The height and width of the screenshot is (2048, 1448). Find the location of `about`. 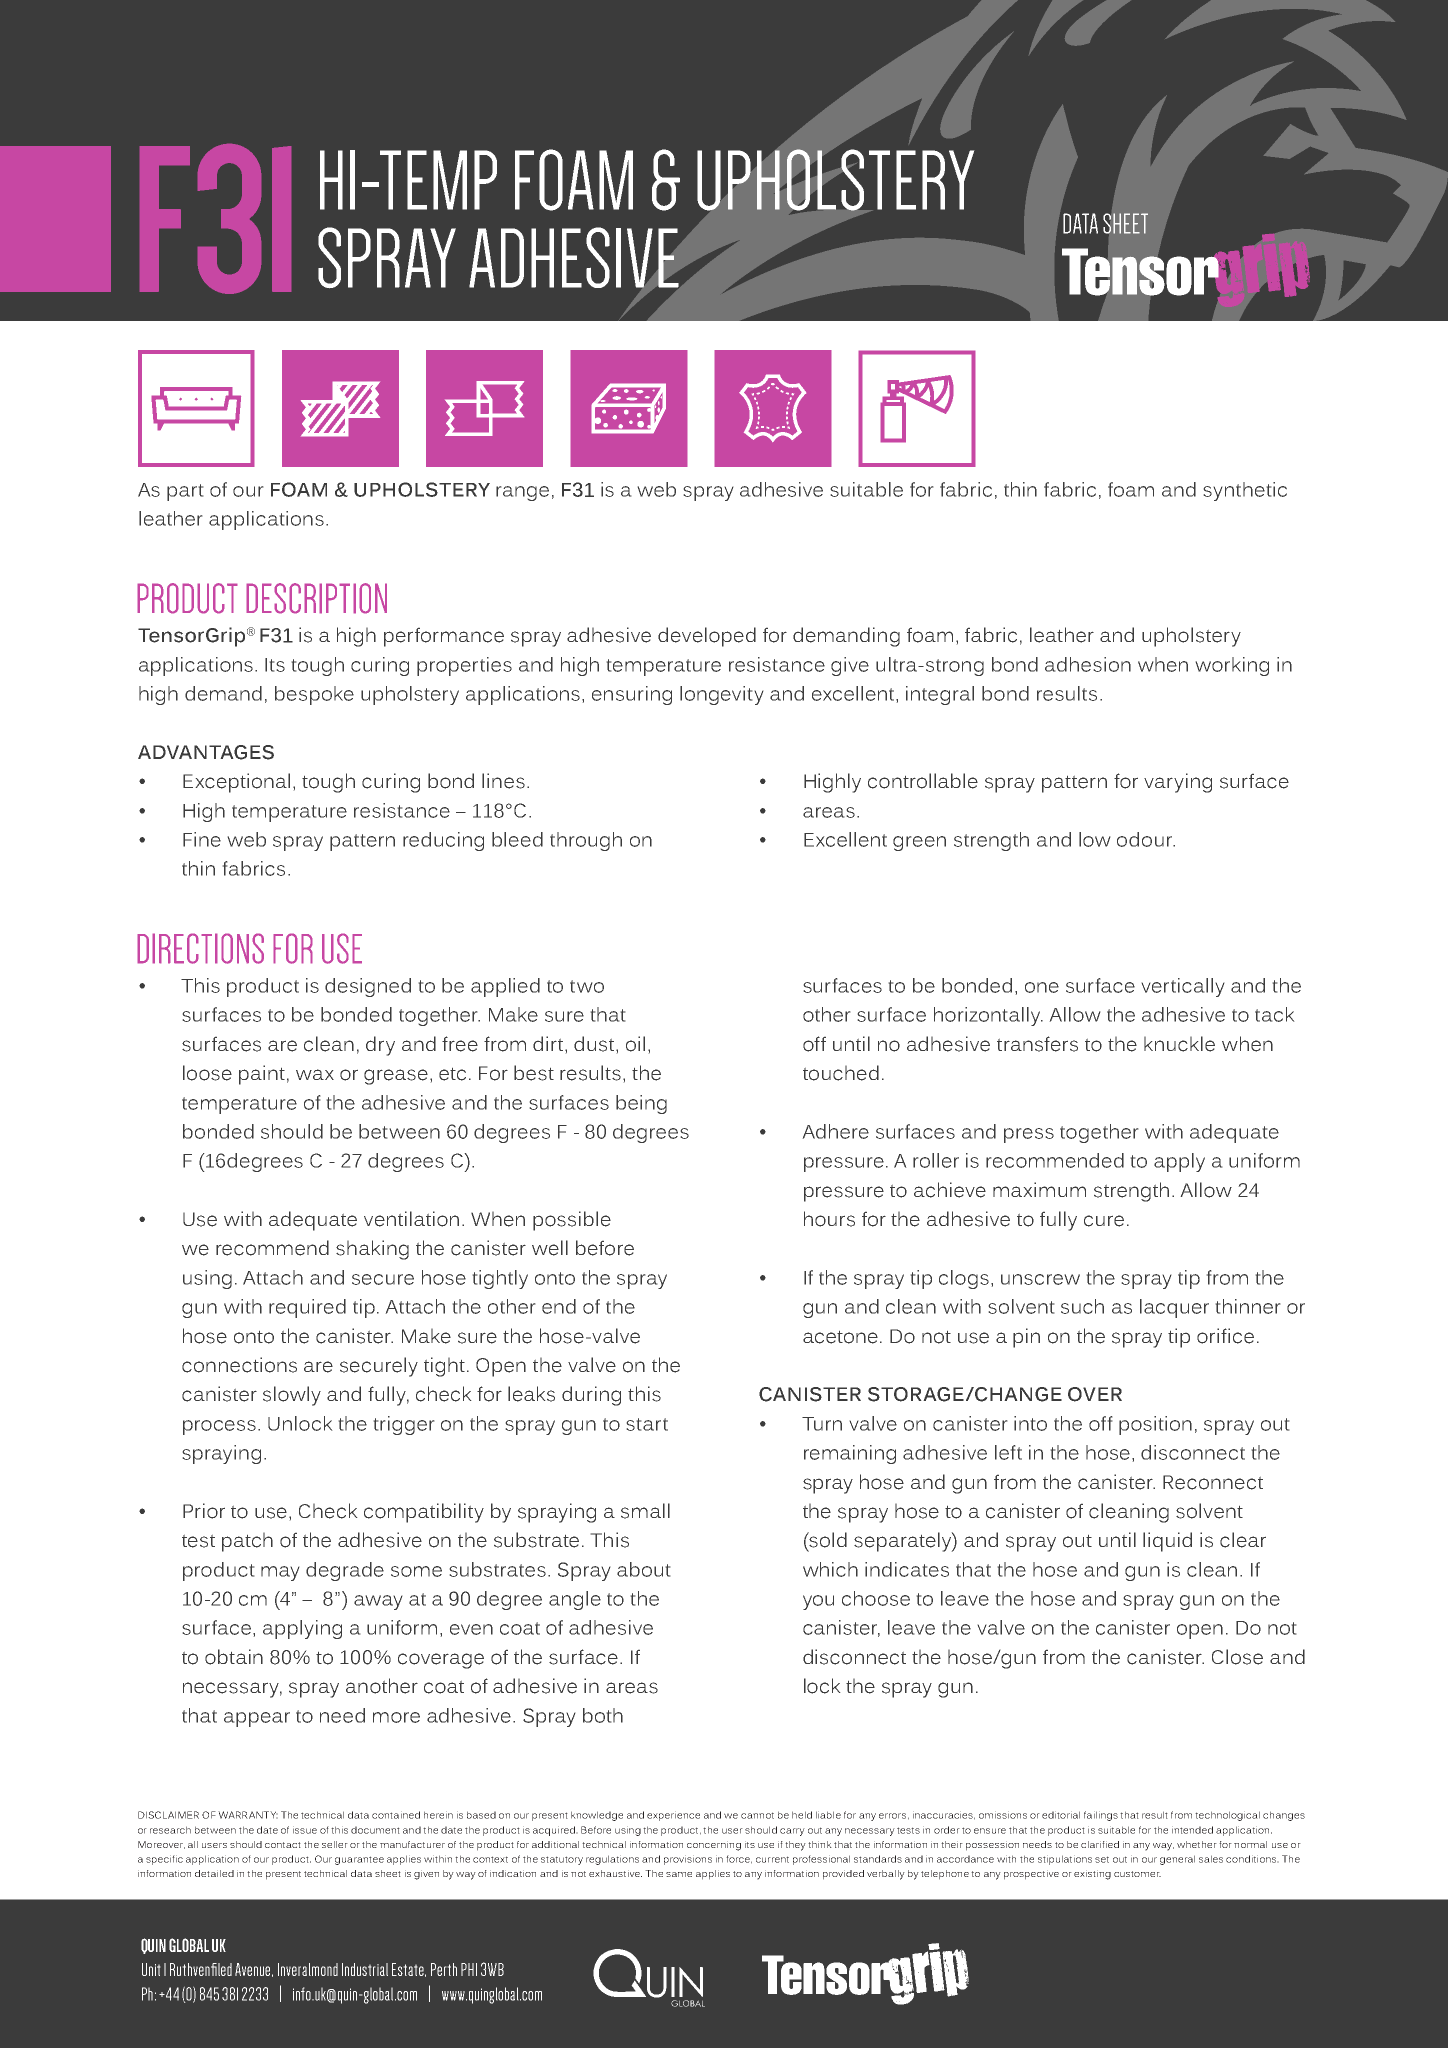

about is located at coordinates (644, 1569).
